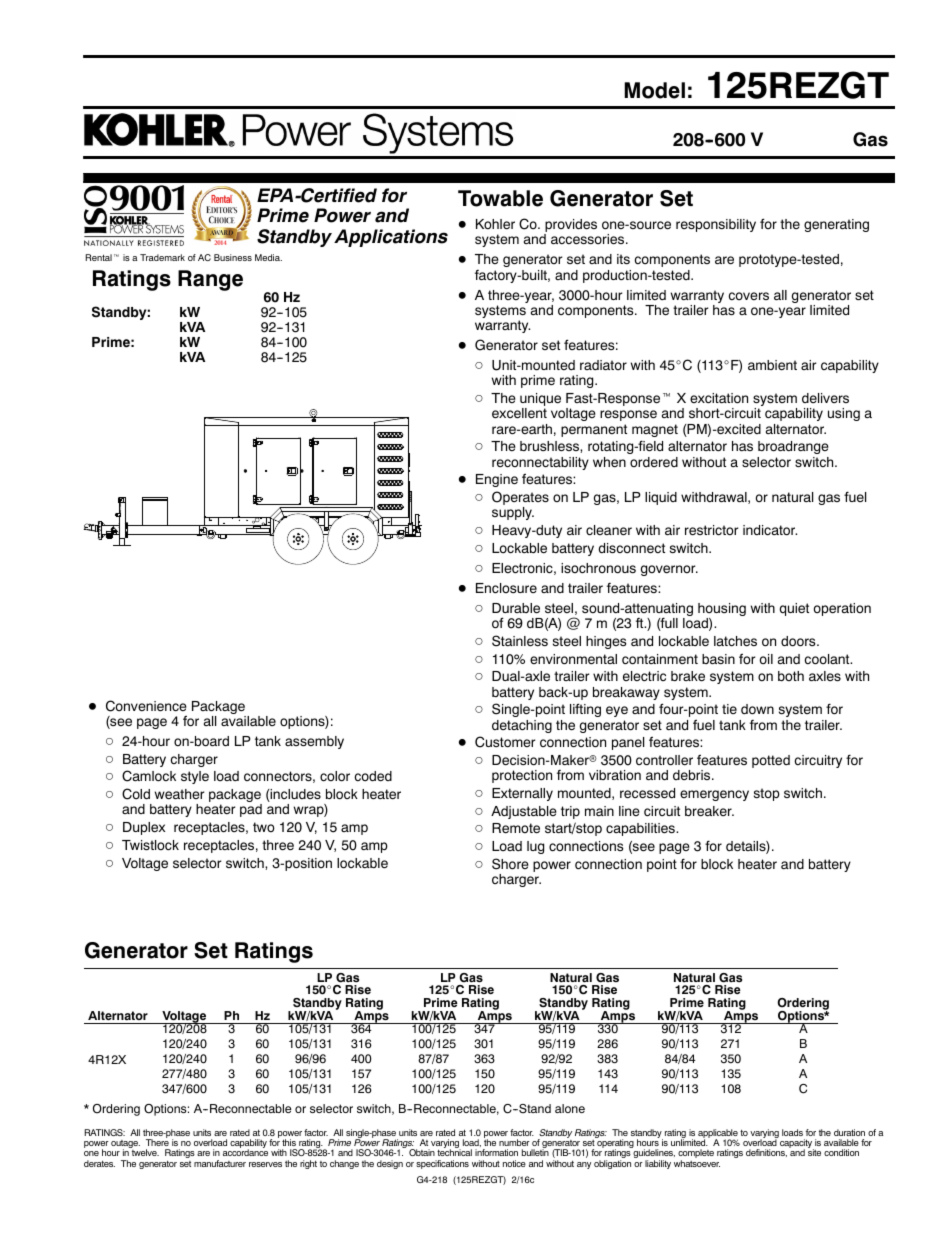  I want to click on Media, so click(268, 257).
